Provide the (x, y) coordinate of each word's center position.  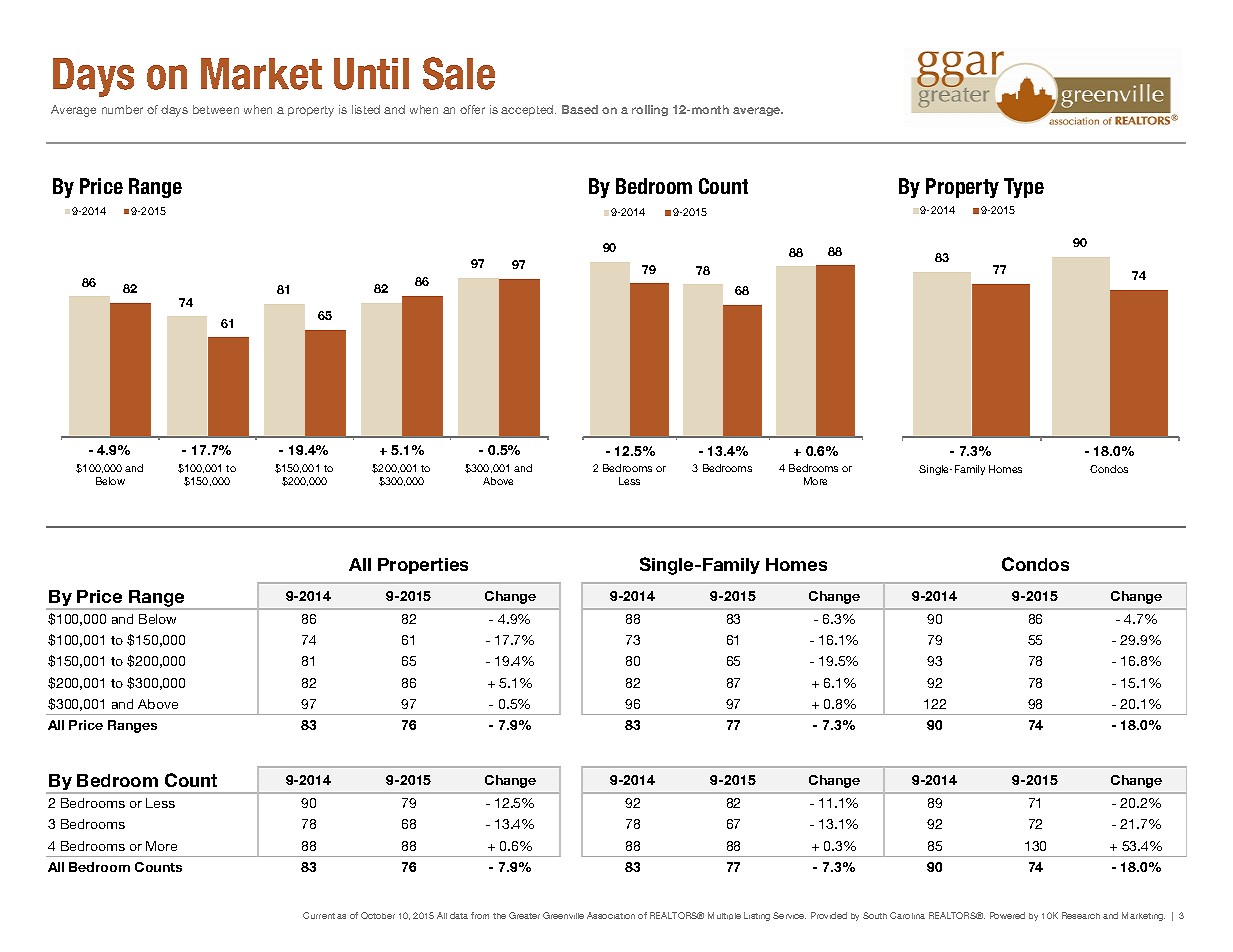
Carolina (907, 915)
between (216, 109)
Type (1024, 188)
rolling (650, 110)
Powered (1007, 915)
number (122, 109)
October (378, 915)
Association (611, 915)
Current (319, 915)
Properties (423, 566)
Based (580, 109)
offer (472, 109)
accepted (528, 110)
